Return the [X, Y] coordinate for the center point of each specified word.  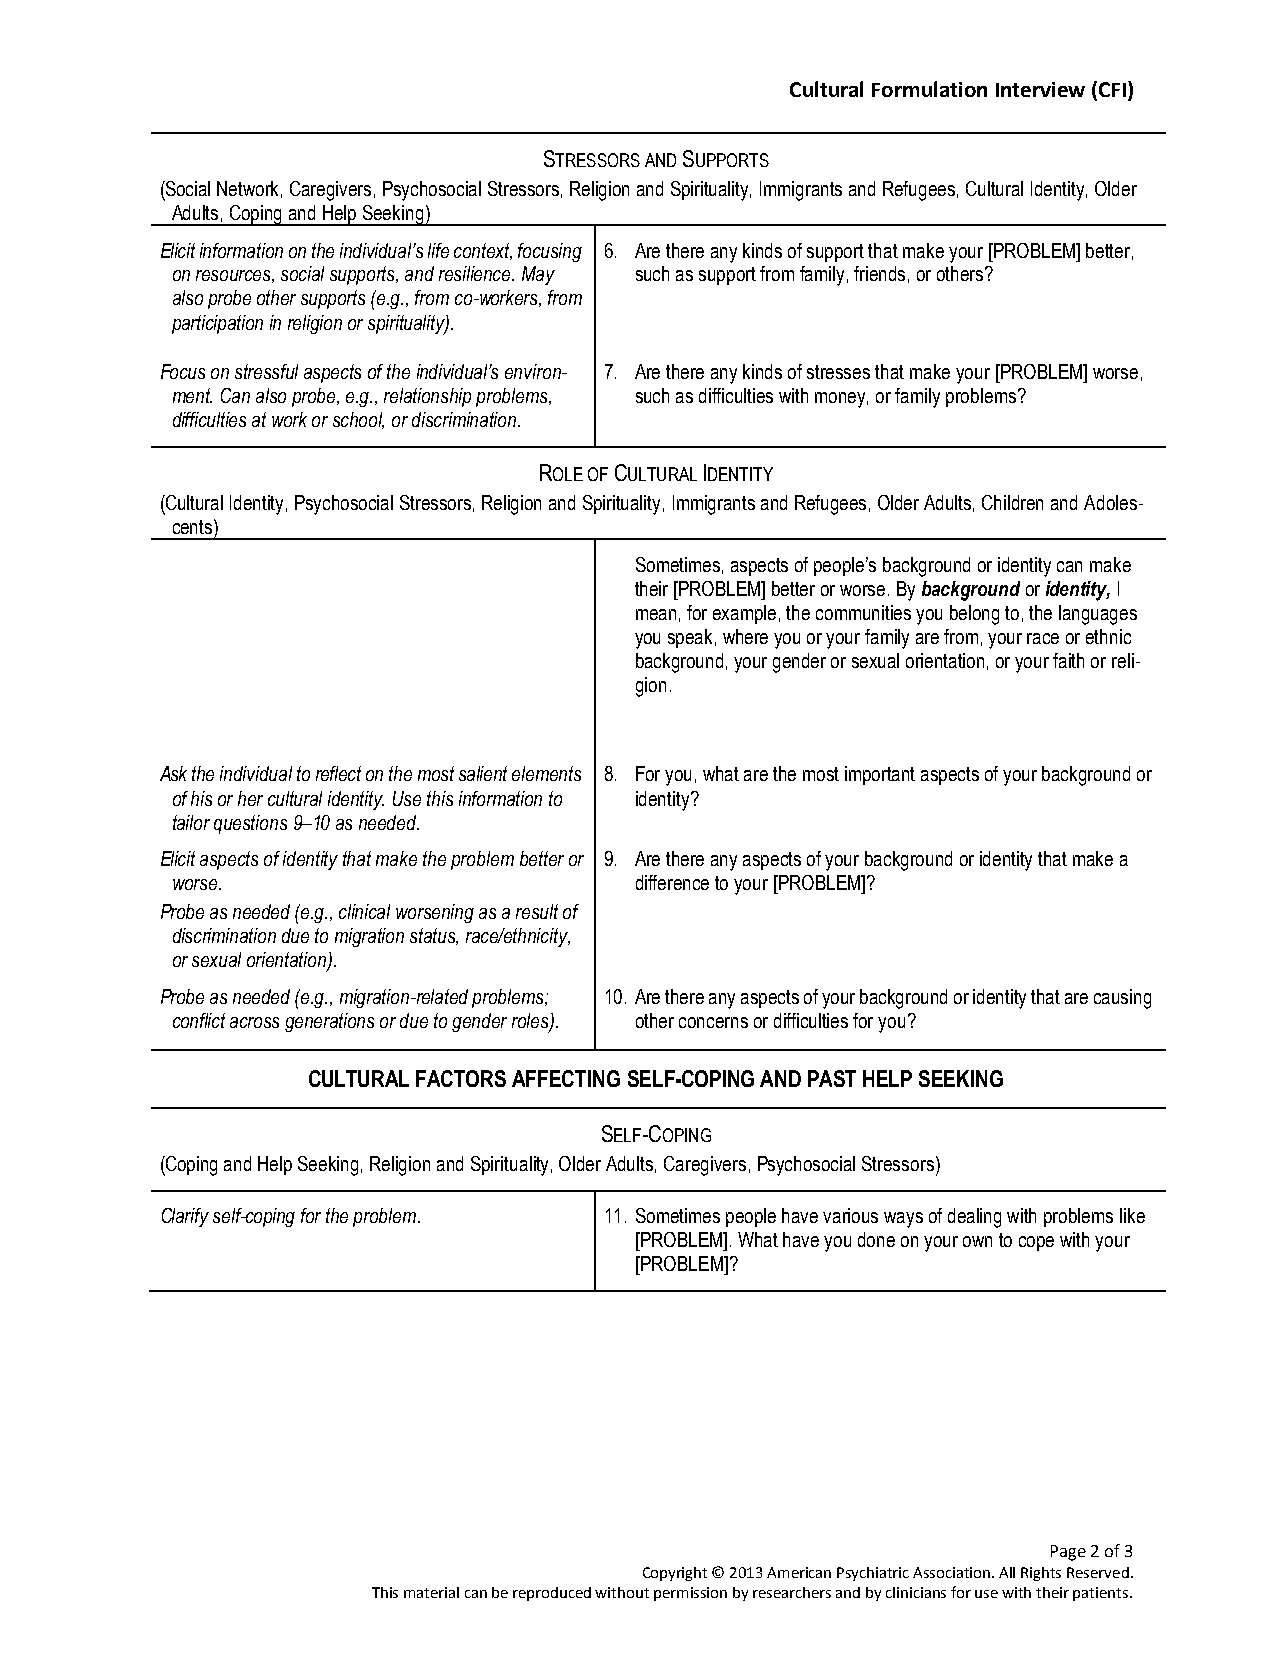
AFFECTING [566, 1078]
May [538, 275]
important [880, 775]
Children [1012, 502]
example [744, 614]
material [431, 1592]
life [438, 250]
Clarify [185, 1217]
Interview [1040, 89]
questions [250, 824]
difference [672, 882]
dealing [974, 1218]
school [358, 420]
